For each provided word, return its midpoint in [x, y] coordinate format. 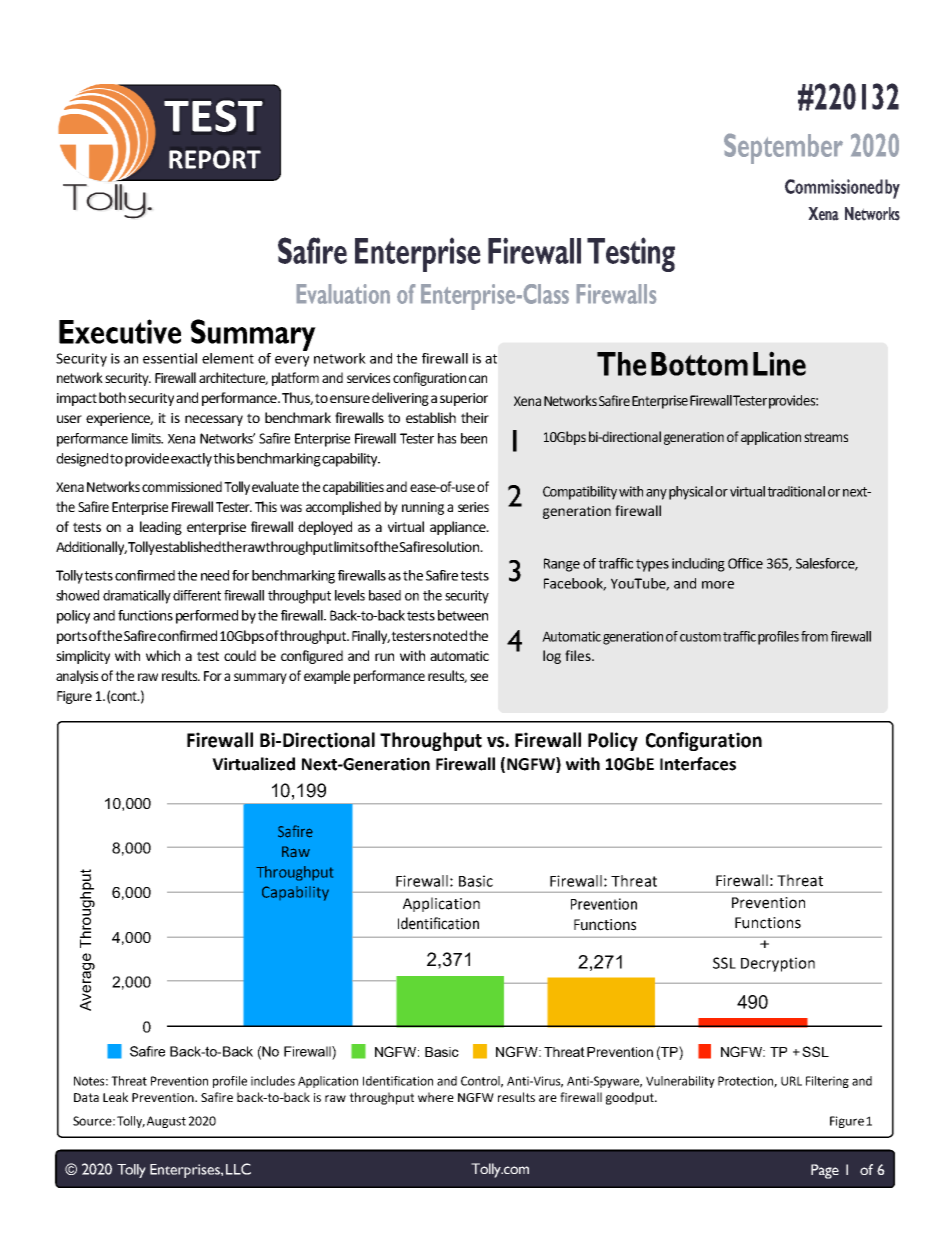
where [436, 1097]
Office [745, 563]
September [783, 149]
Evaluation [343, 294]
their [475, 417]
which [163, 655]
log [552, 657]
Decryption [778, 964]
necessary [214, 420]
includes [273, 1081]
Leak [115, 1097]
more [718, 585]
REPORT [215, 159]
